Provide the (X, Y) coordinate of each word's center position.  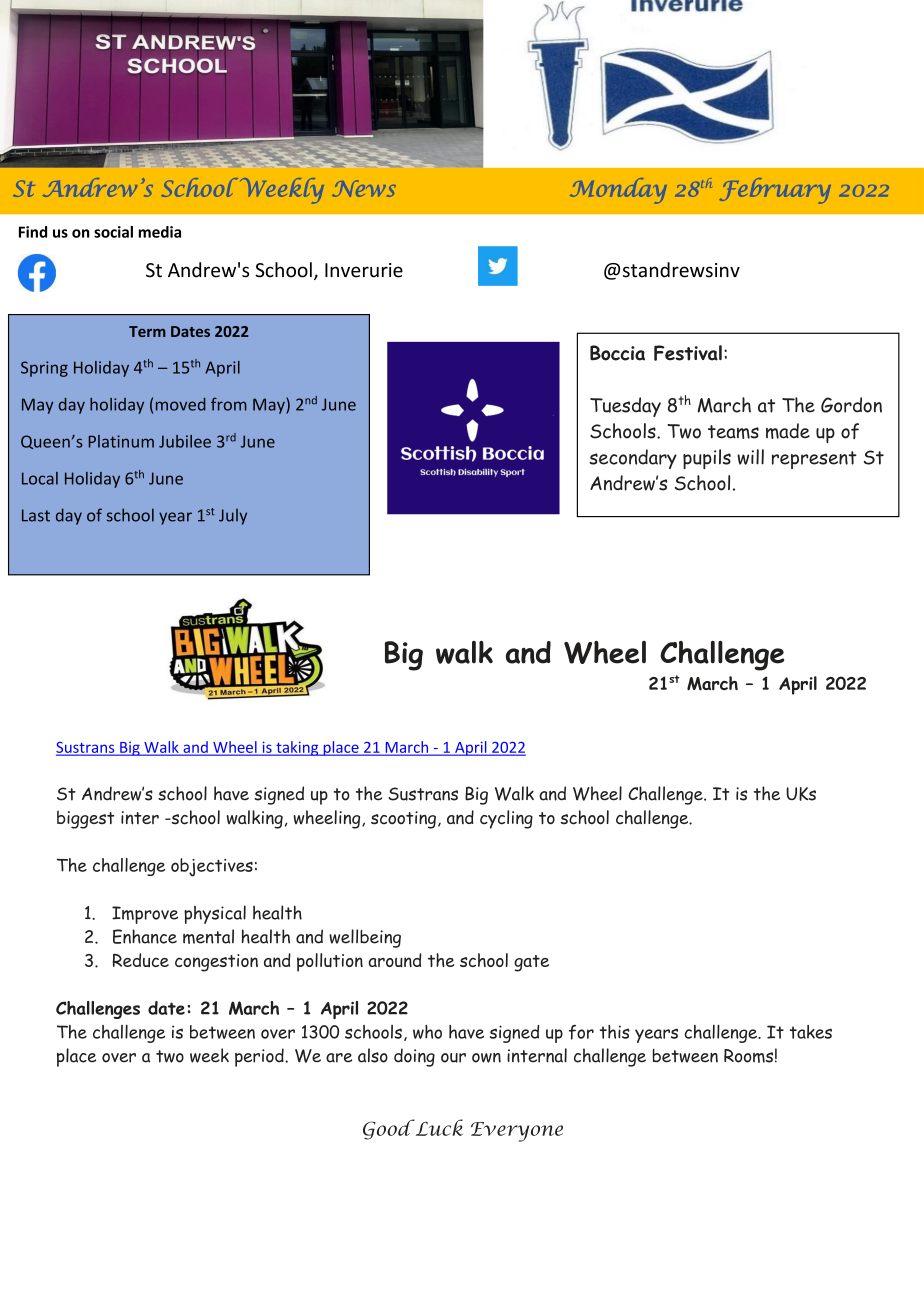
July (233, 517)
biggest (85, 819)
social (113, 232)
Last (36, 515)
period (260, 1057)
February (775, 191)
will (750, 457)
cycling (506, 819)
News (364, 188)
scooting (403, 820)
